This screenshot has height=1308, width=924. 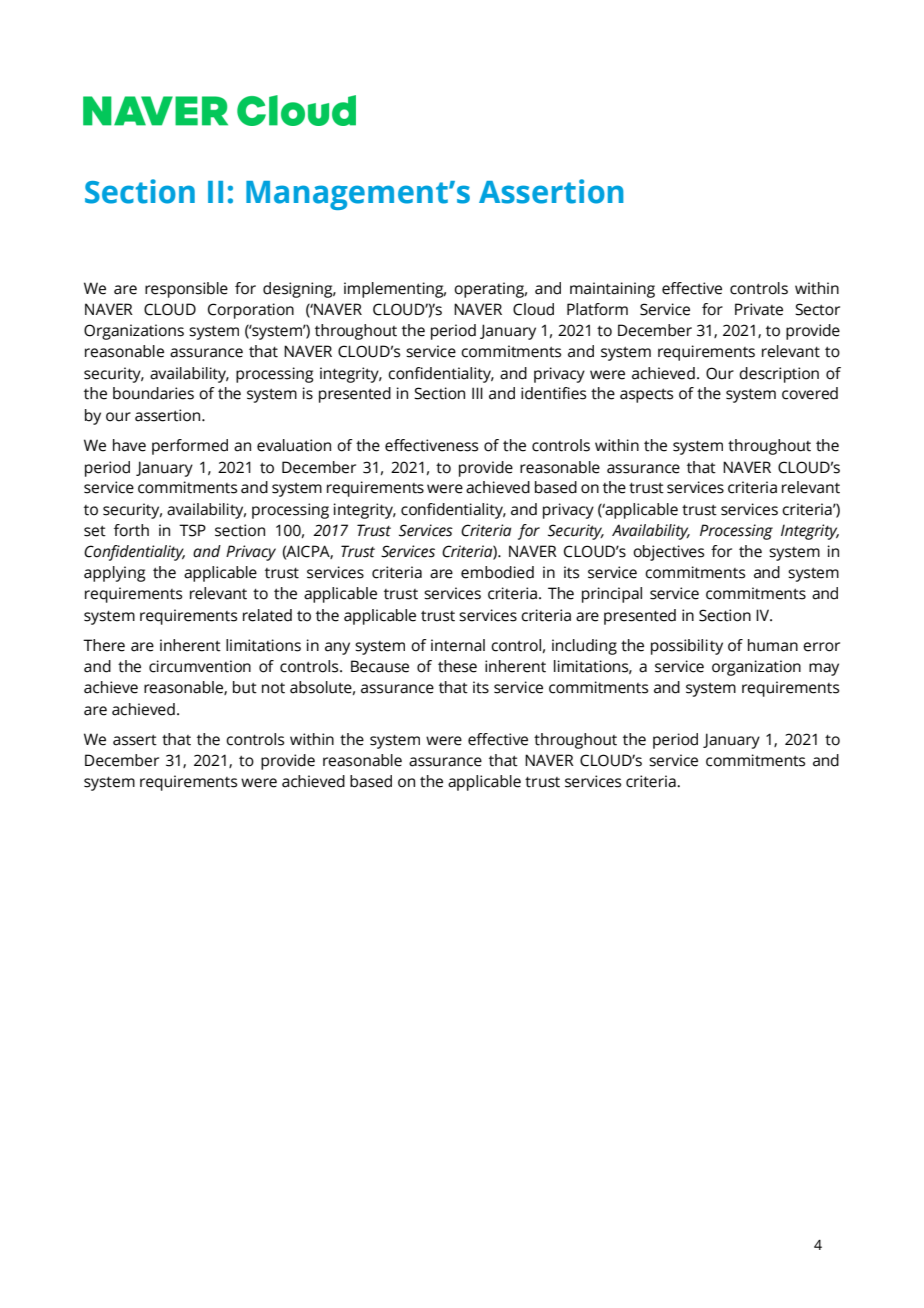 What do you see at coordinates (190, 447) in the screenshot?
I see `performed` at bounding box center [190, 447].
